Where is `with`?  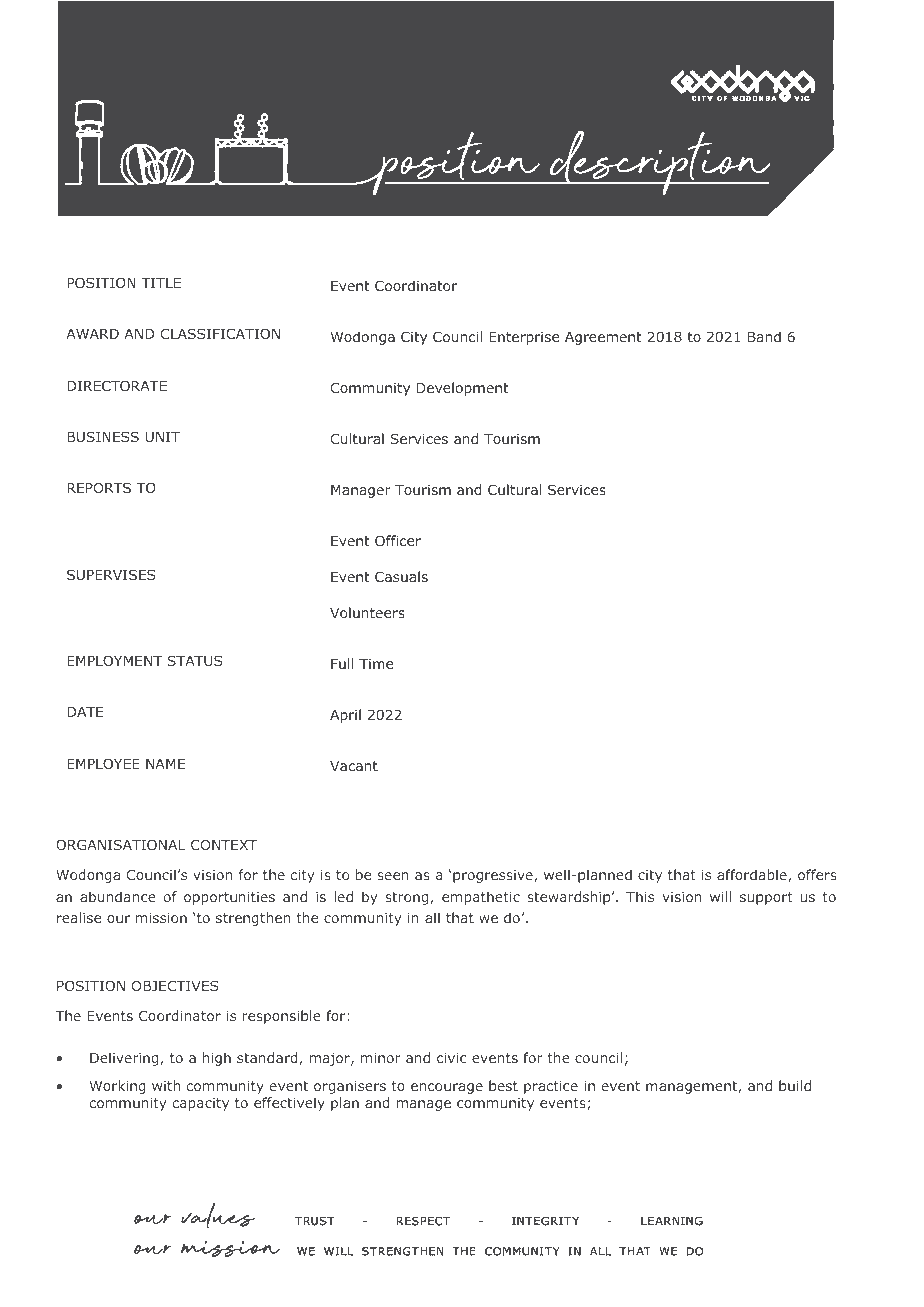
with is located at coordinates (166, 1085).
